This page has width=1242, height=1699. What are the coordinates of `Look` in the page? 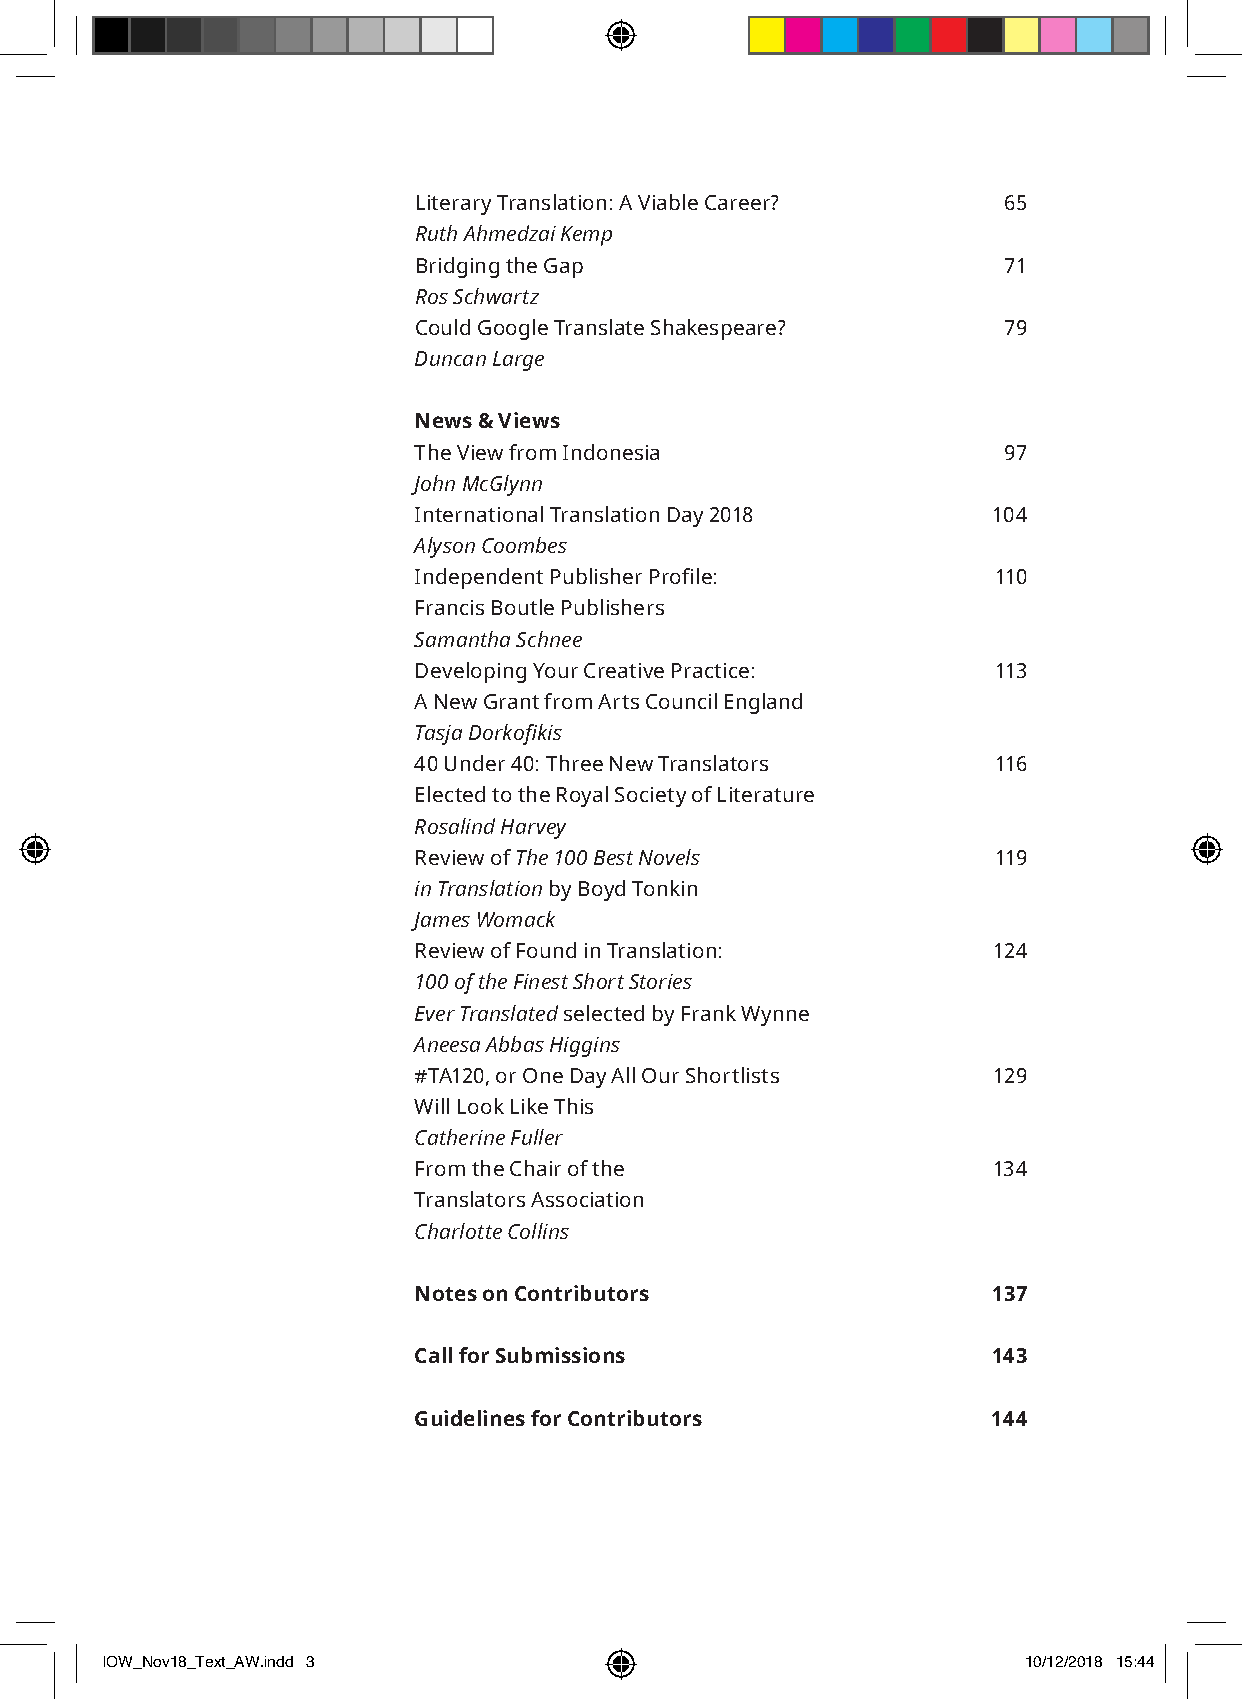 It's located at (481, 1106).
